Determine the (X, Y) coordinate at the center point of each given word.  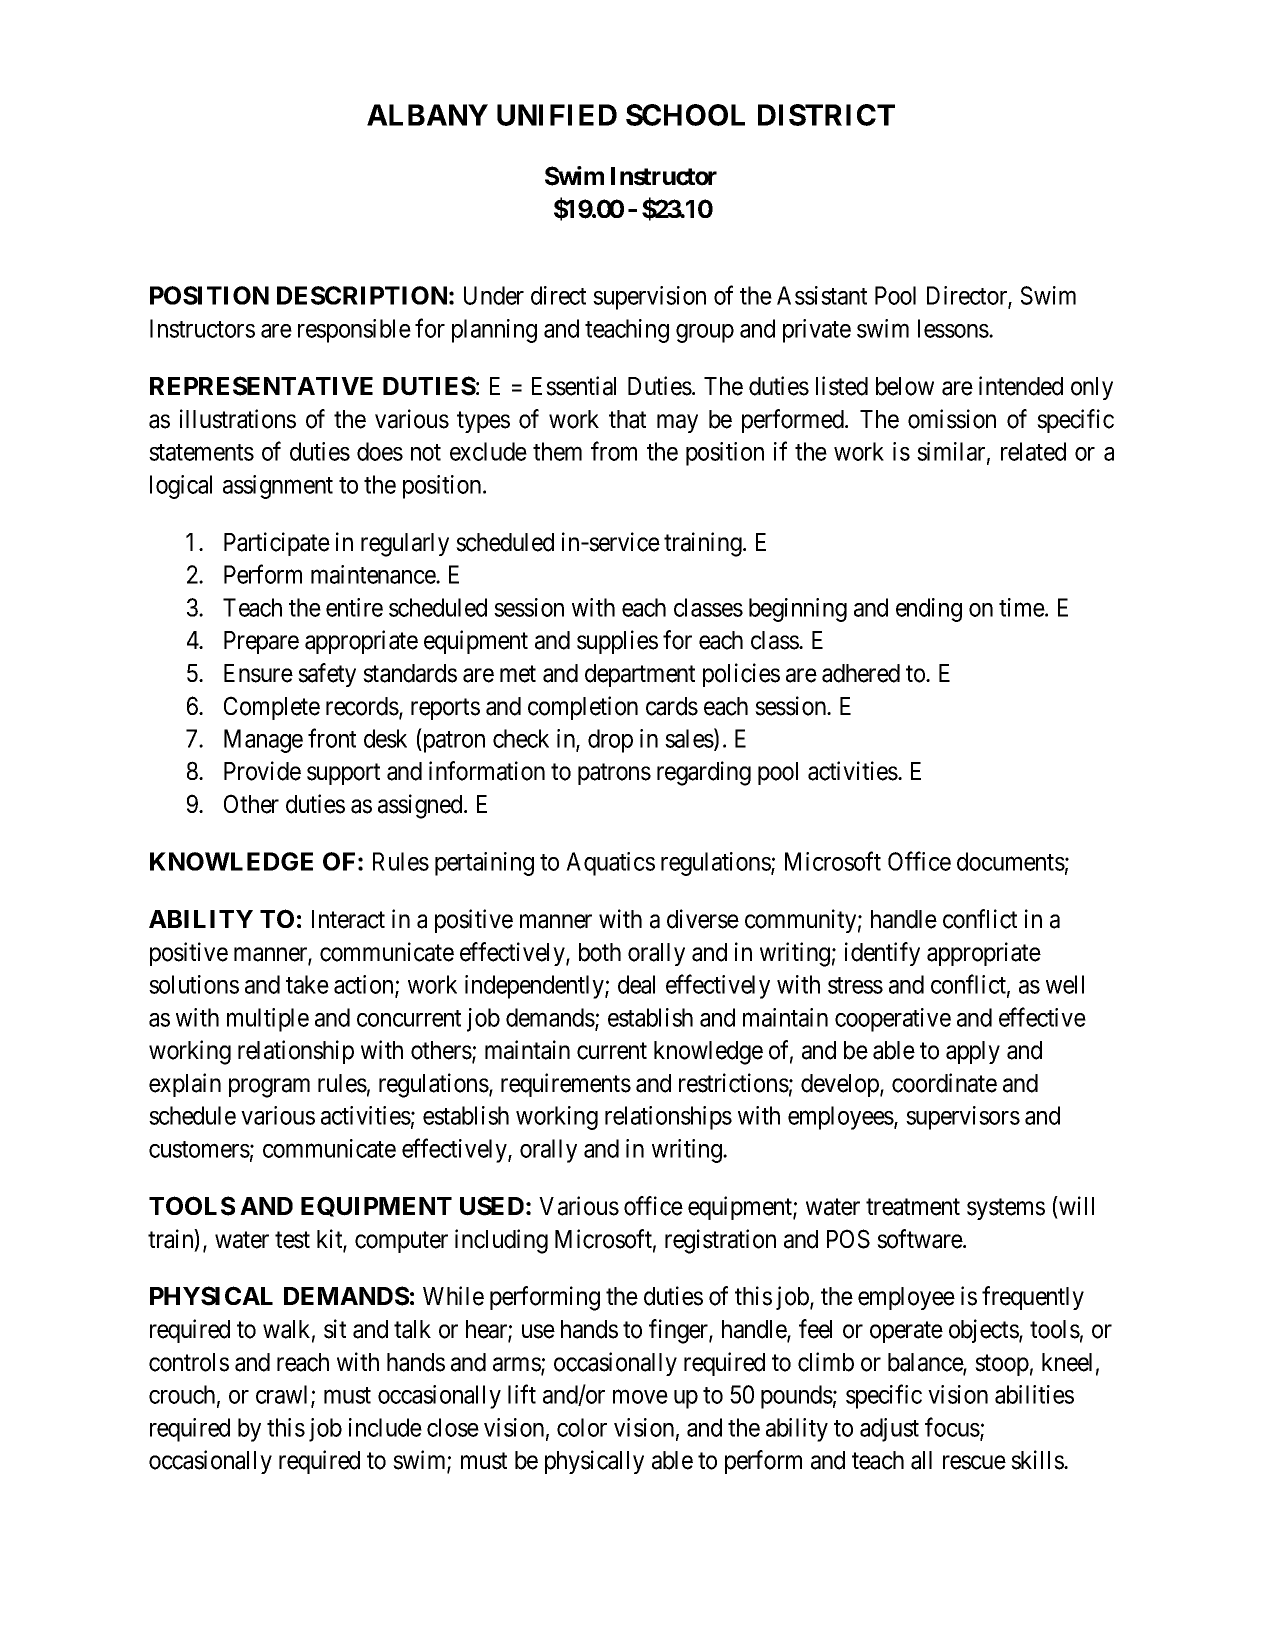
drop (610, 741)
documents (1011, 861)
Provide (262, 771)
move (640, 1397)
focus (952, 1427)
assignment (278, 487)
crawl (284, 1396)
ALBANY (427, 115)
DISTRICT (826, 115)
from (614, 451)
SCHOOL (685, 115)
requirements (566, 1085)
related (1033, 451)
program (269, 1088)
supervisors (963, 1118)
